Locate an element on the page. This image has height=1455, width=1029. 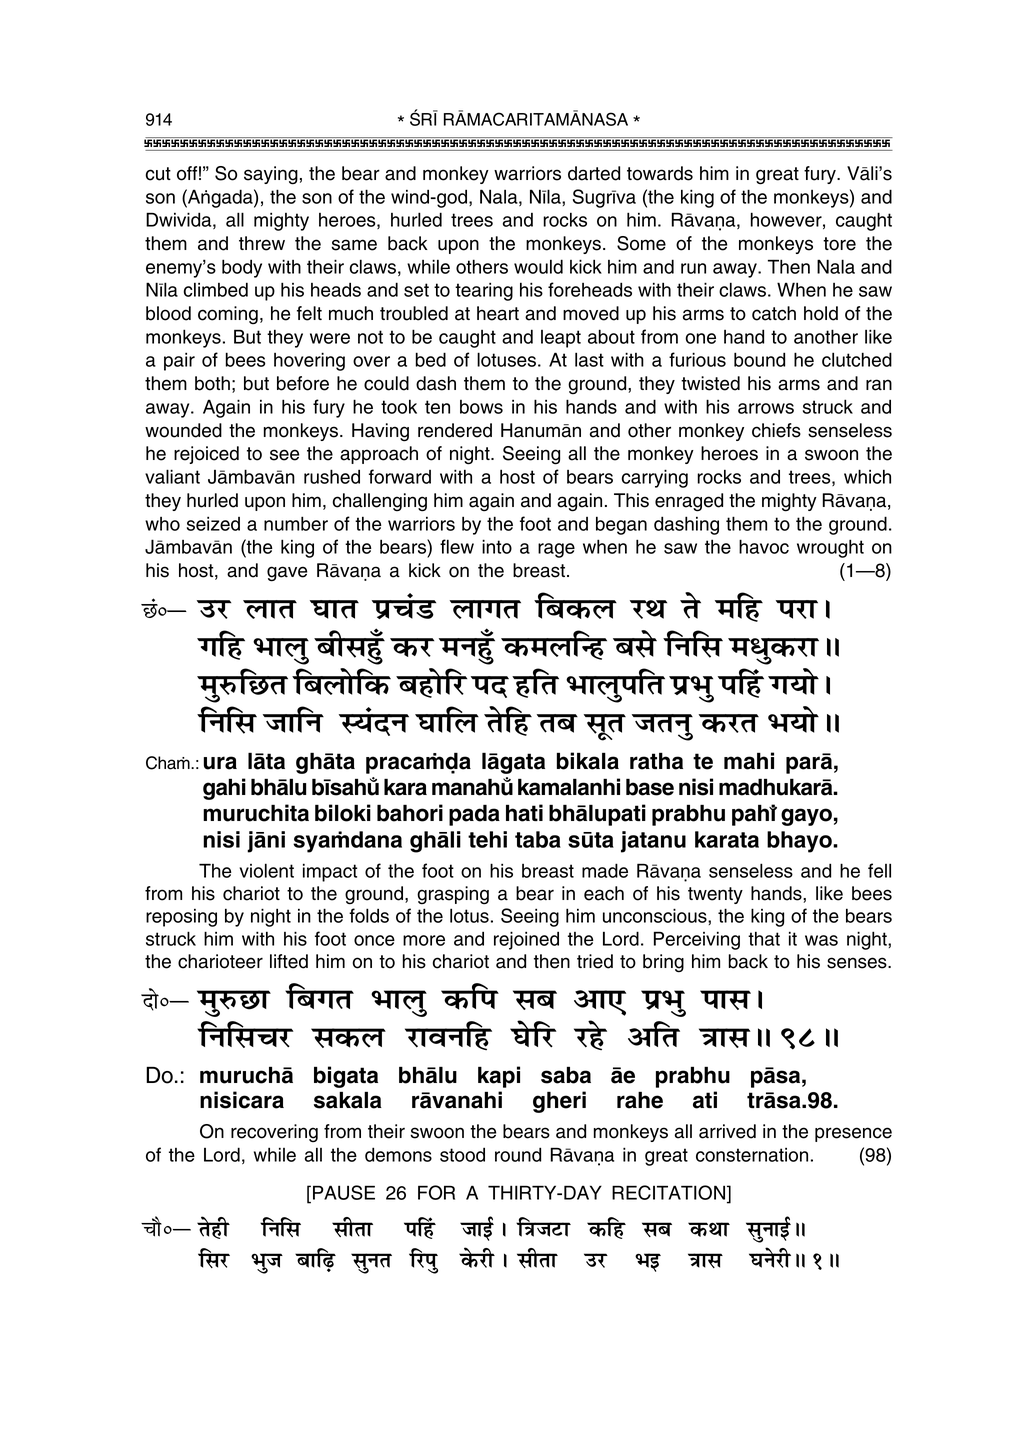
tore is located at coordinates (839, 244).
